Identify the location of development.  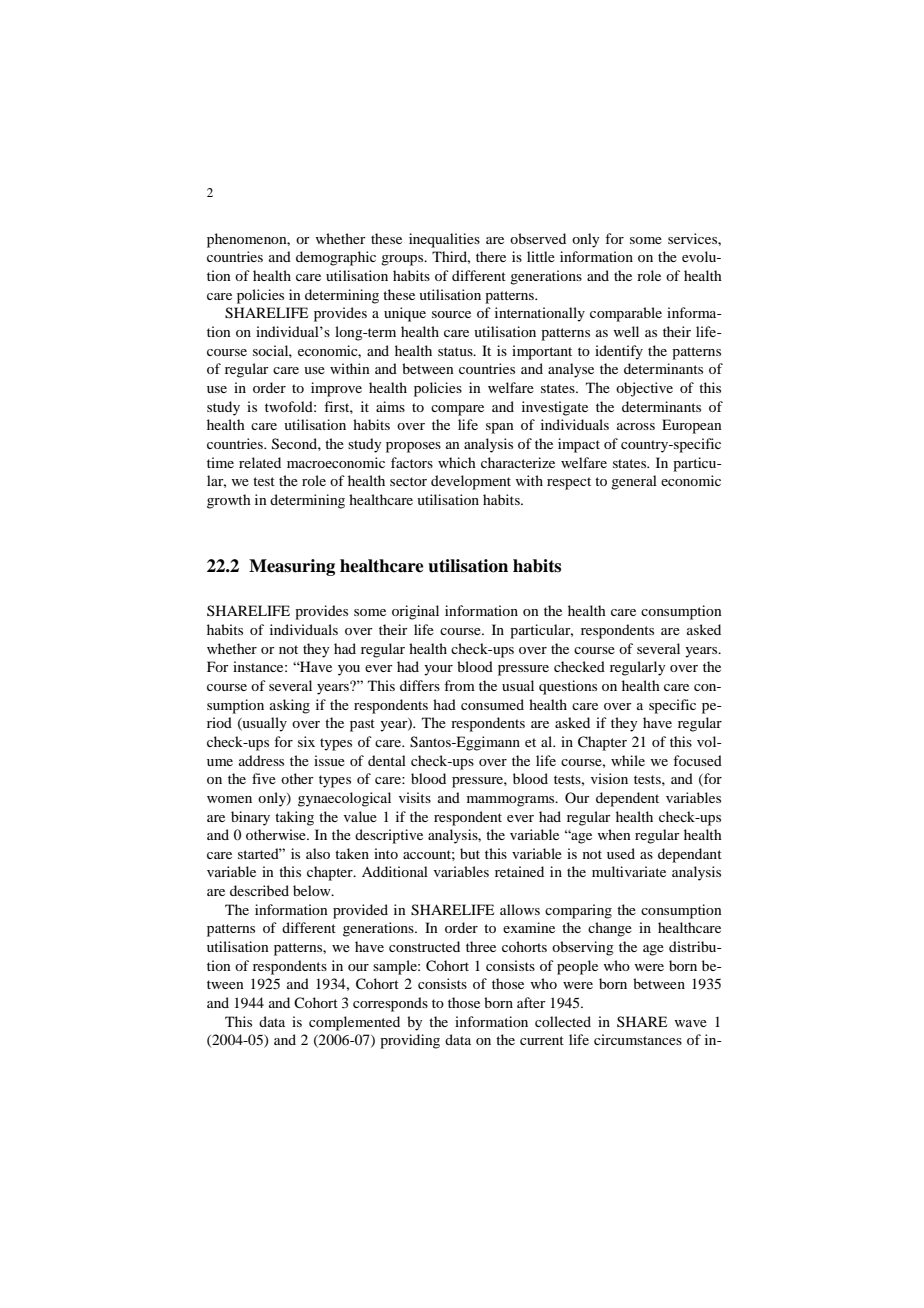
(471, 482).
